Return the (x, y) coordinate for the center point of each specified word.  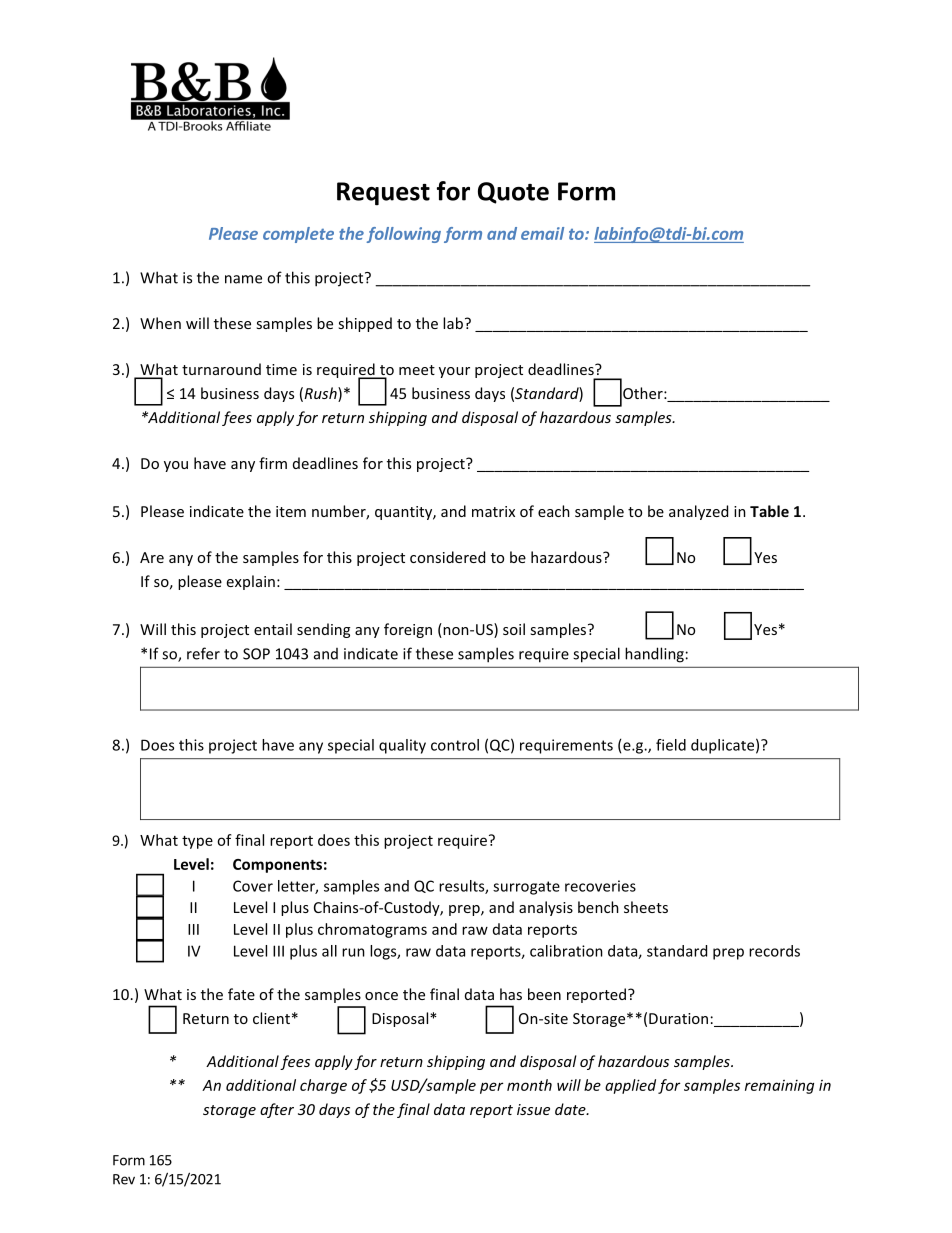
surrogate (526, 888)
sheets (646, 907)
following (404, 235)
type (197, 842)
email (542, 233)
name (243, 279)
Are (152, 557)
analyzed (698, 512)
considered (447, 557)
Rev (124, 1179)
